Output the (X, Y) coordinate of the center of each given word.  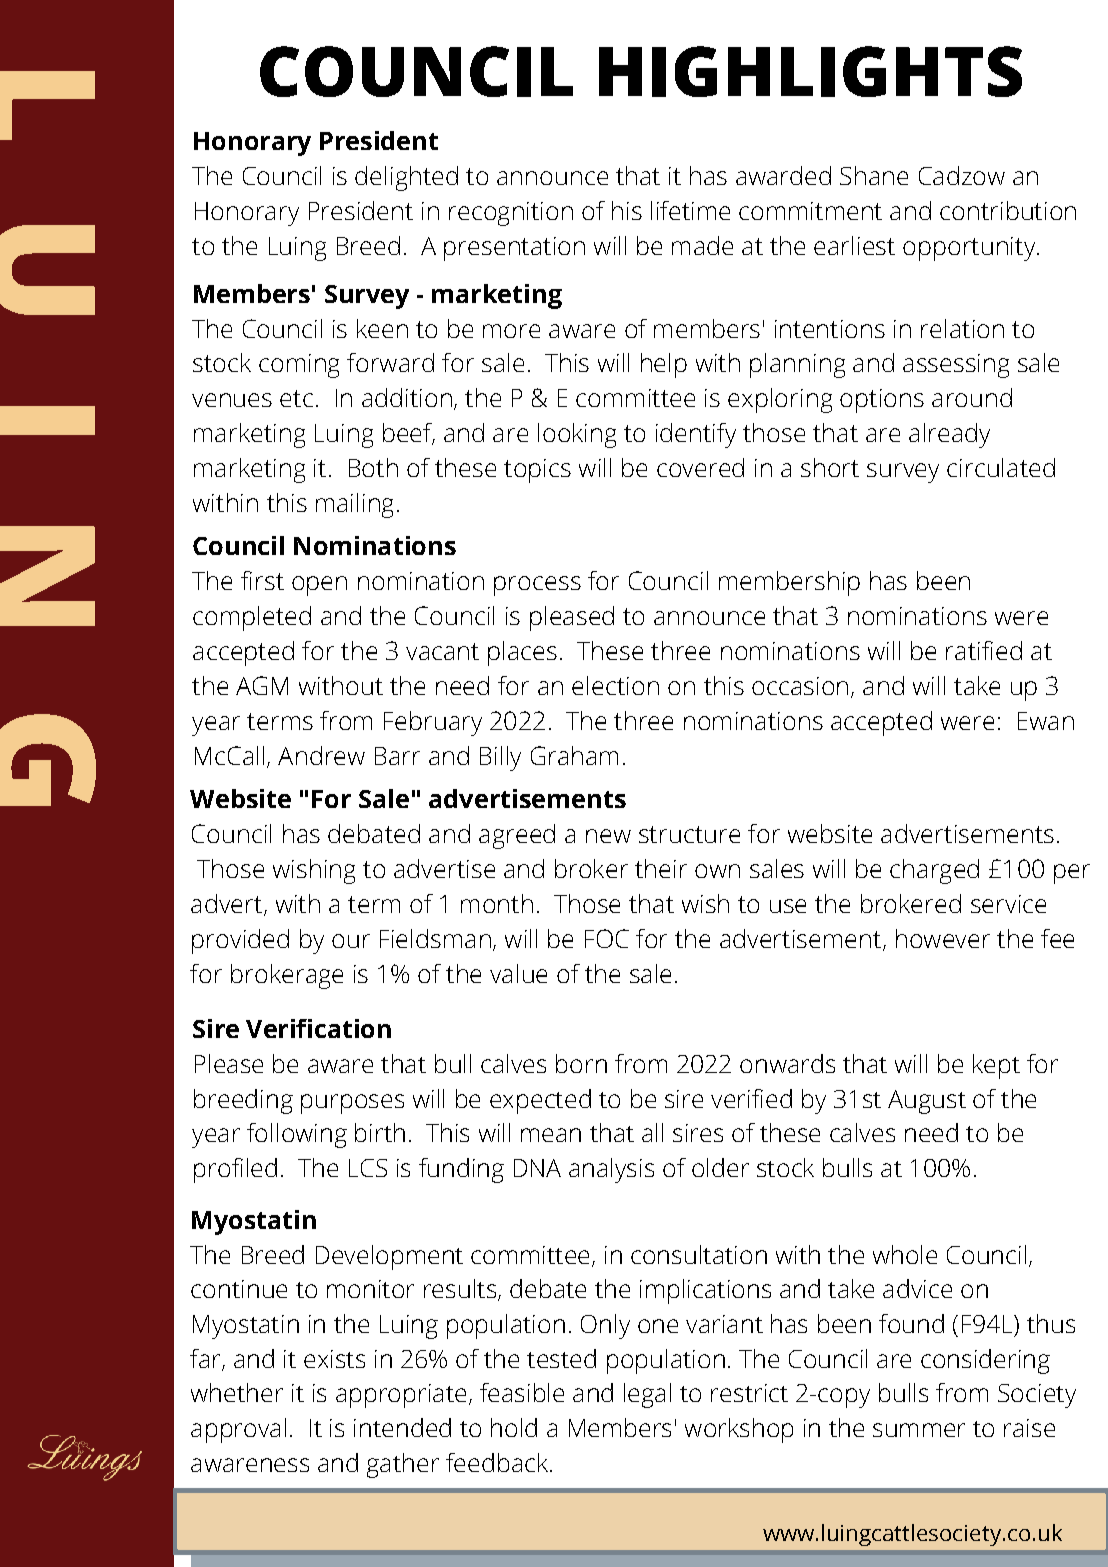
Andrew (321, 755)
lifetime (690, 210)
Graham (574, 755)
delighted (406, 178)
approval (238, 1430)
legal (647, 1395)
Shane (874, 175)
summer (919, 1430)
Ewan (1046, 721)
